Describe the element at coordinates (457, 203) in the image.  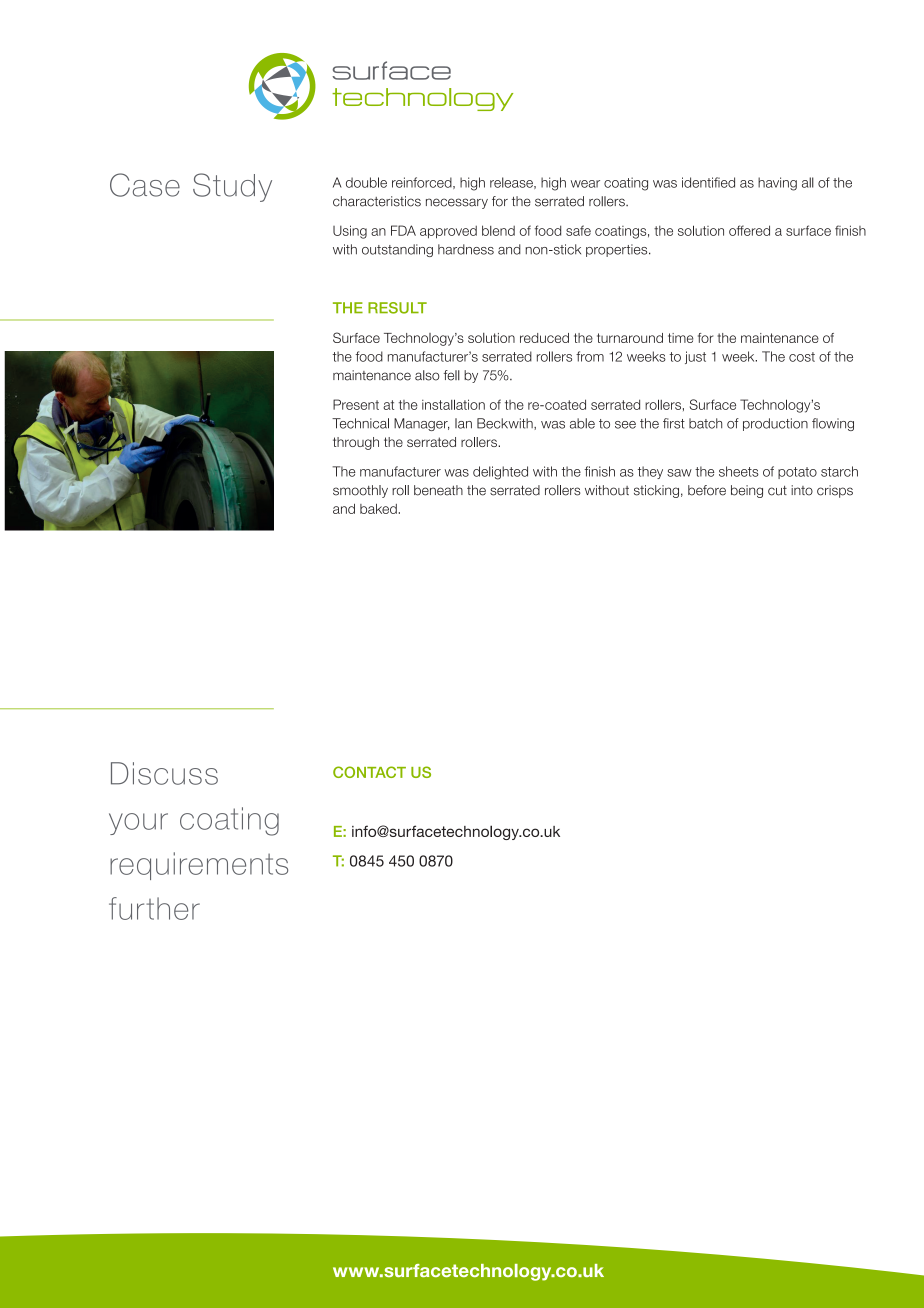
I see `necessary` at that location.
